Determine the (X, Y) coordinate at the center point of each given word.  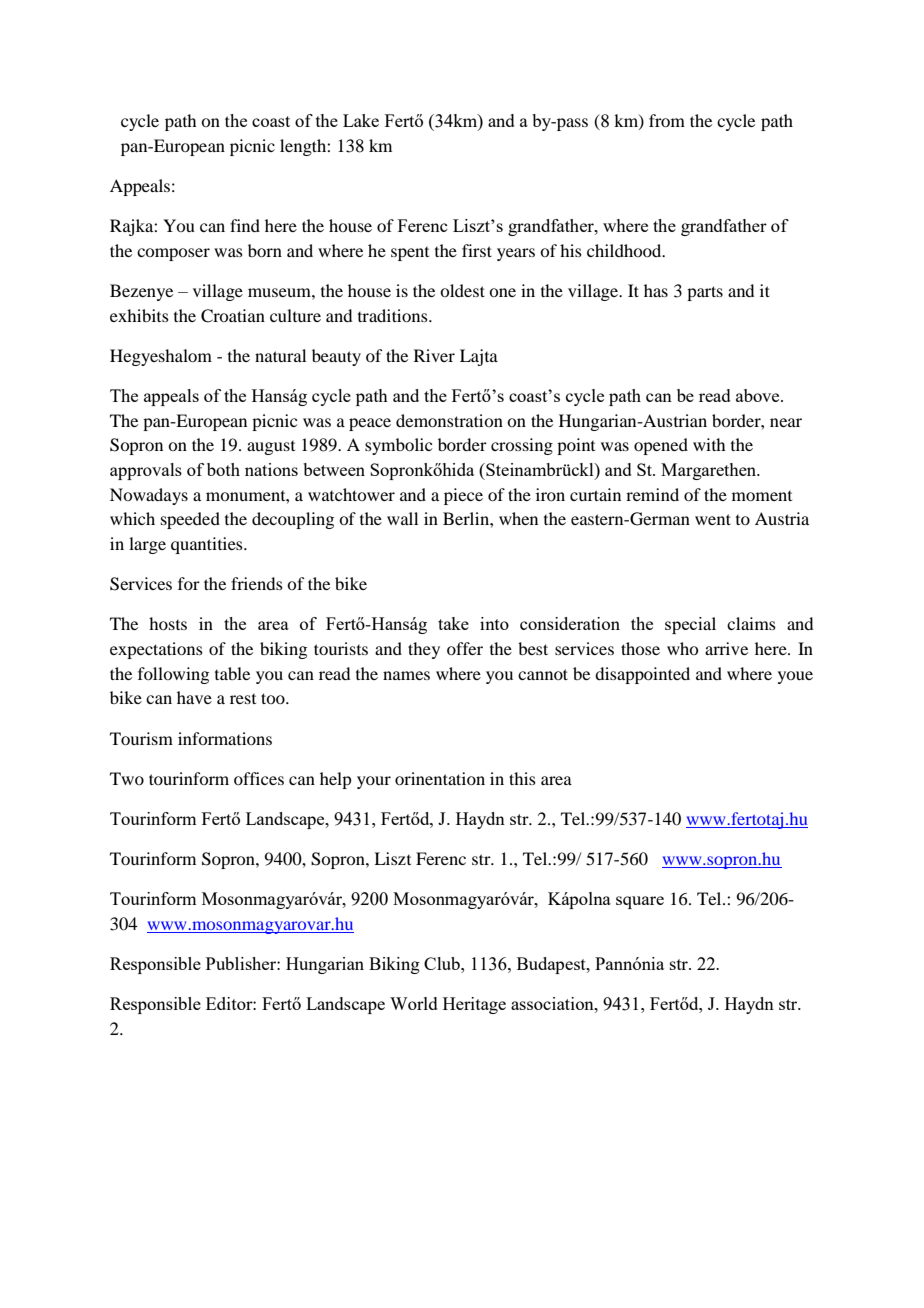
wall (402, 518)
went (713, 519)
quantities (208, 545)
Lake (361, 120)
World (414, 1003)
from (667, 120)
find (245, 225)
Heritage (474, 1005)
